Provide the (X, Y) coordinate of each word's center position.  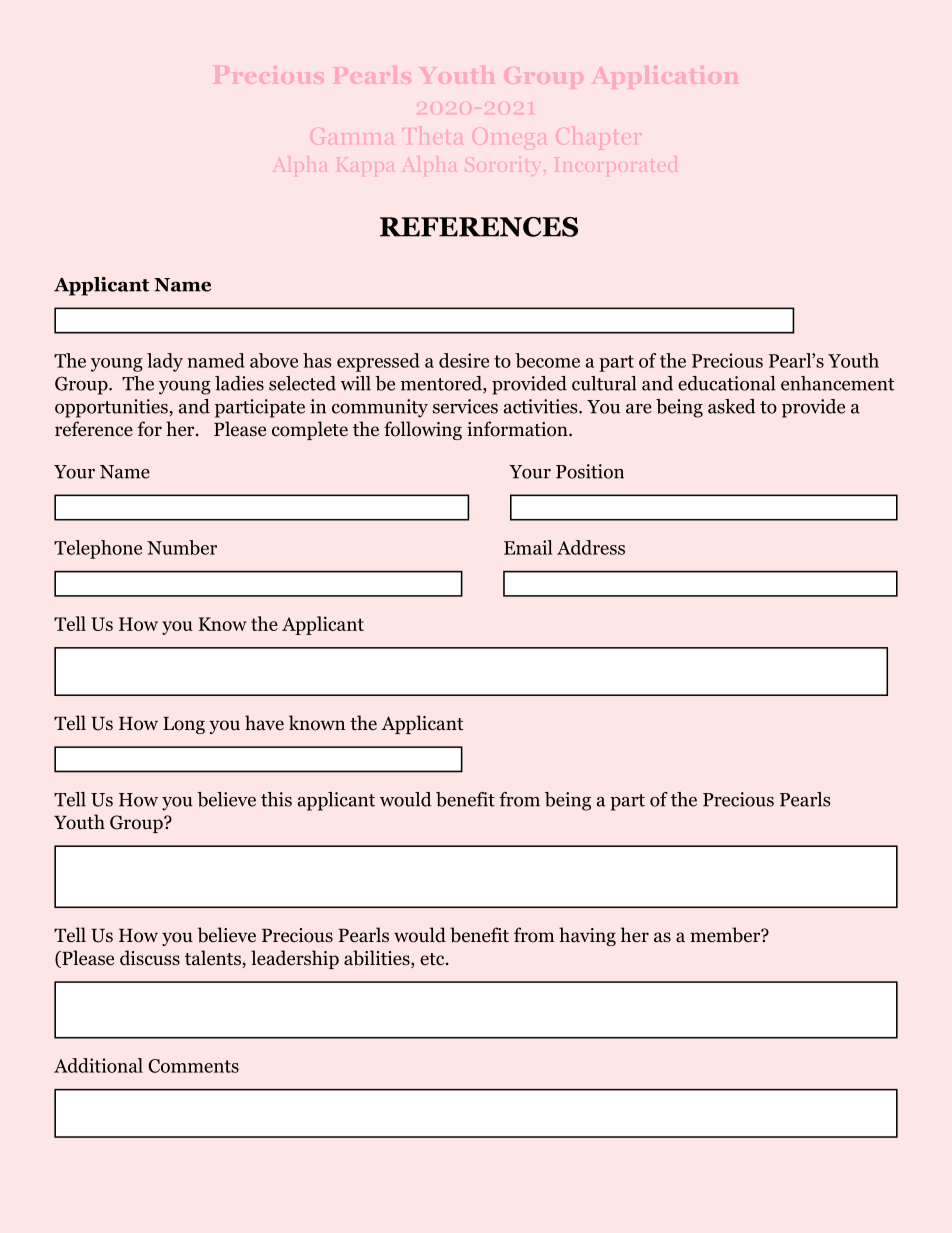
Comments (193, 1066)
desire (464, 360)
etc (433, 959)
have (264, 722)
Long (184, 725)
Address (591, 547)
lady (165, 362)
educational (726, 383)
